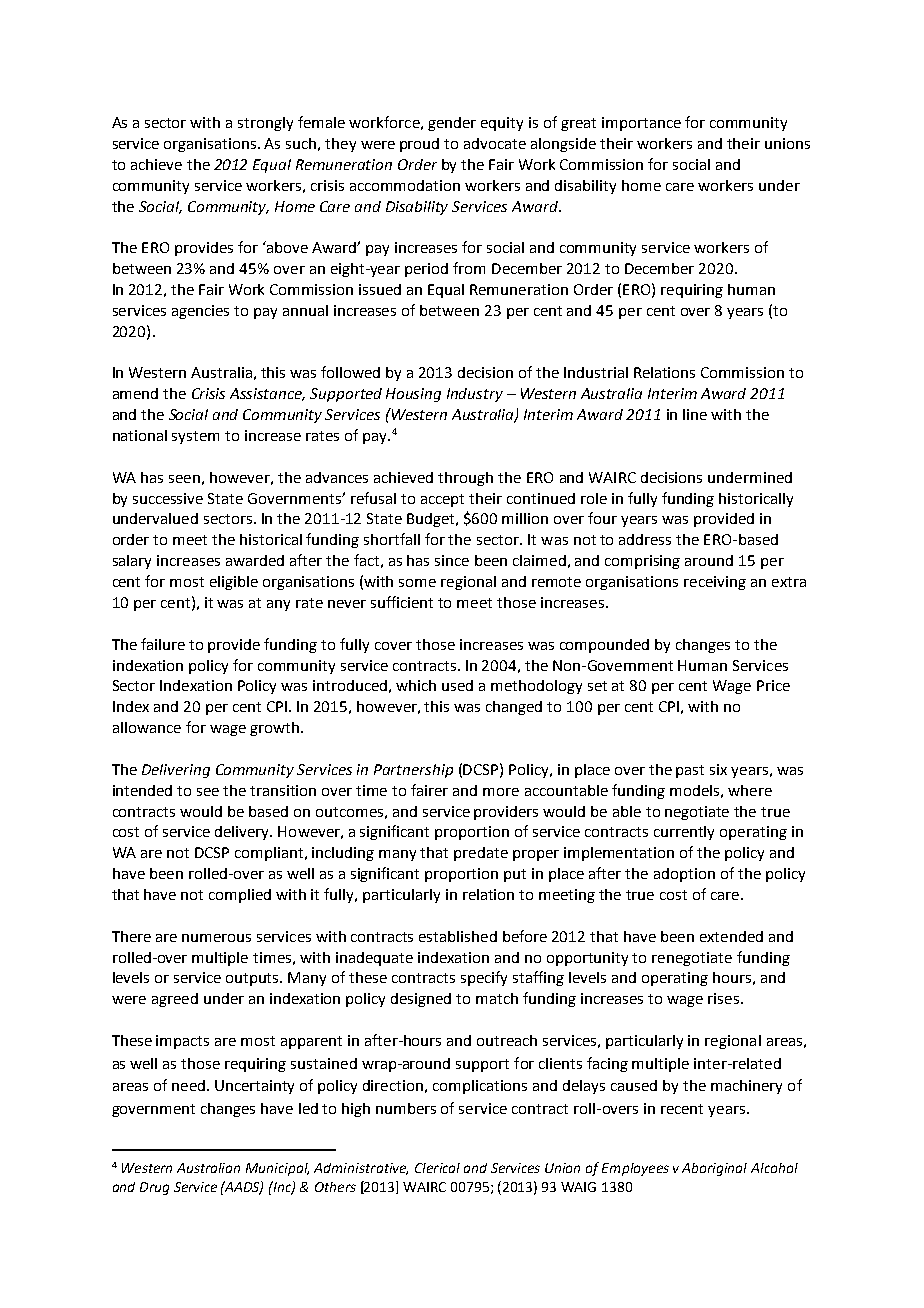 Image resolution: width=924 pixels, height=1308 pixels. Describe the element at coordinates (437, 1168) in the screenshot. I see `Clerical` at that location.
